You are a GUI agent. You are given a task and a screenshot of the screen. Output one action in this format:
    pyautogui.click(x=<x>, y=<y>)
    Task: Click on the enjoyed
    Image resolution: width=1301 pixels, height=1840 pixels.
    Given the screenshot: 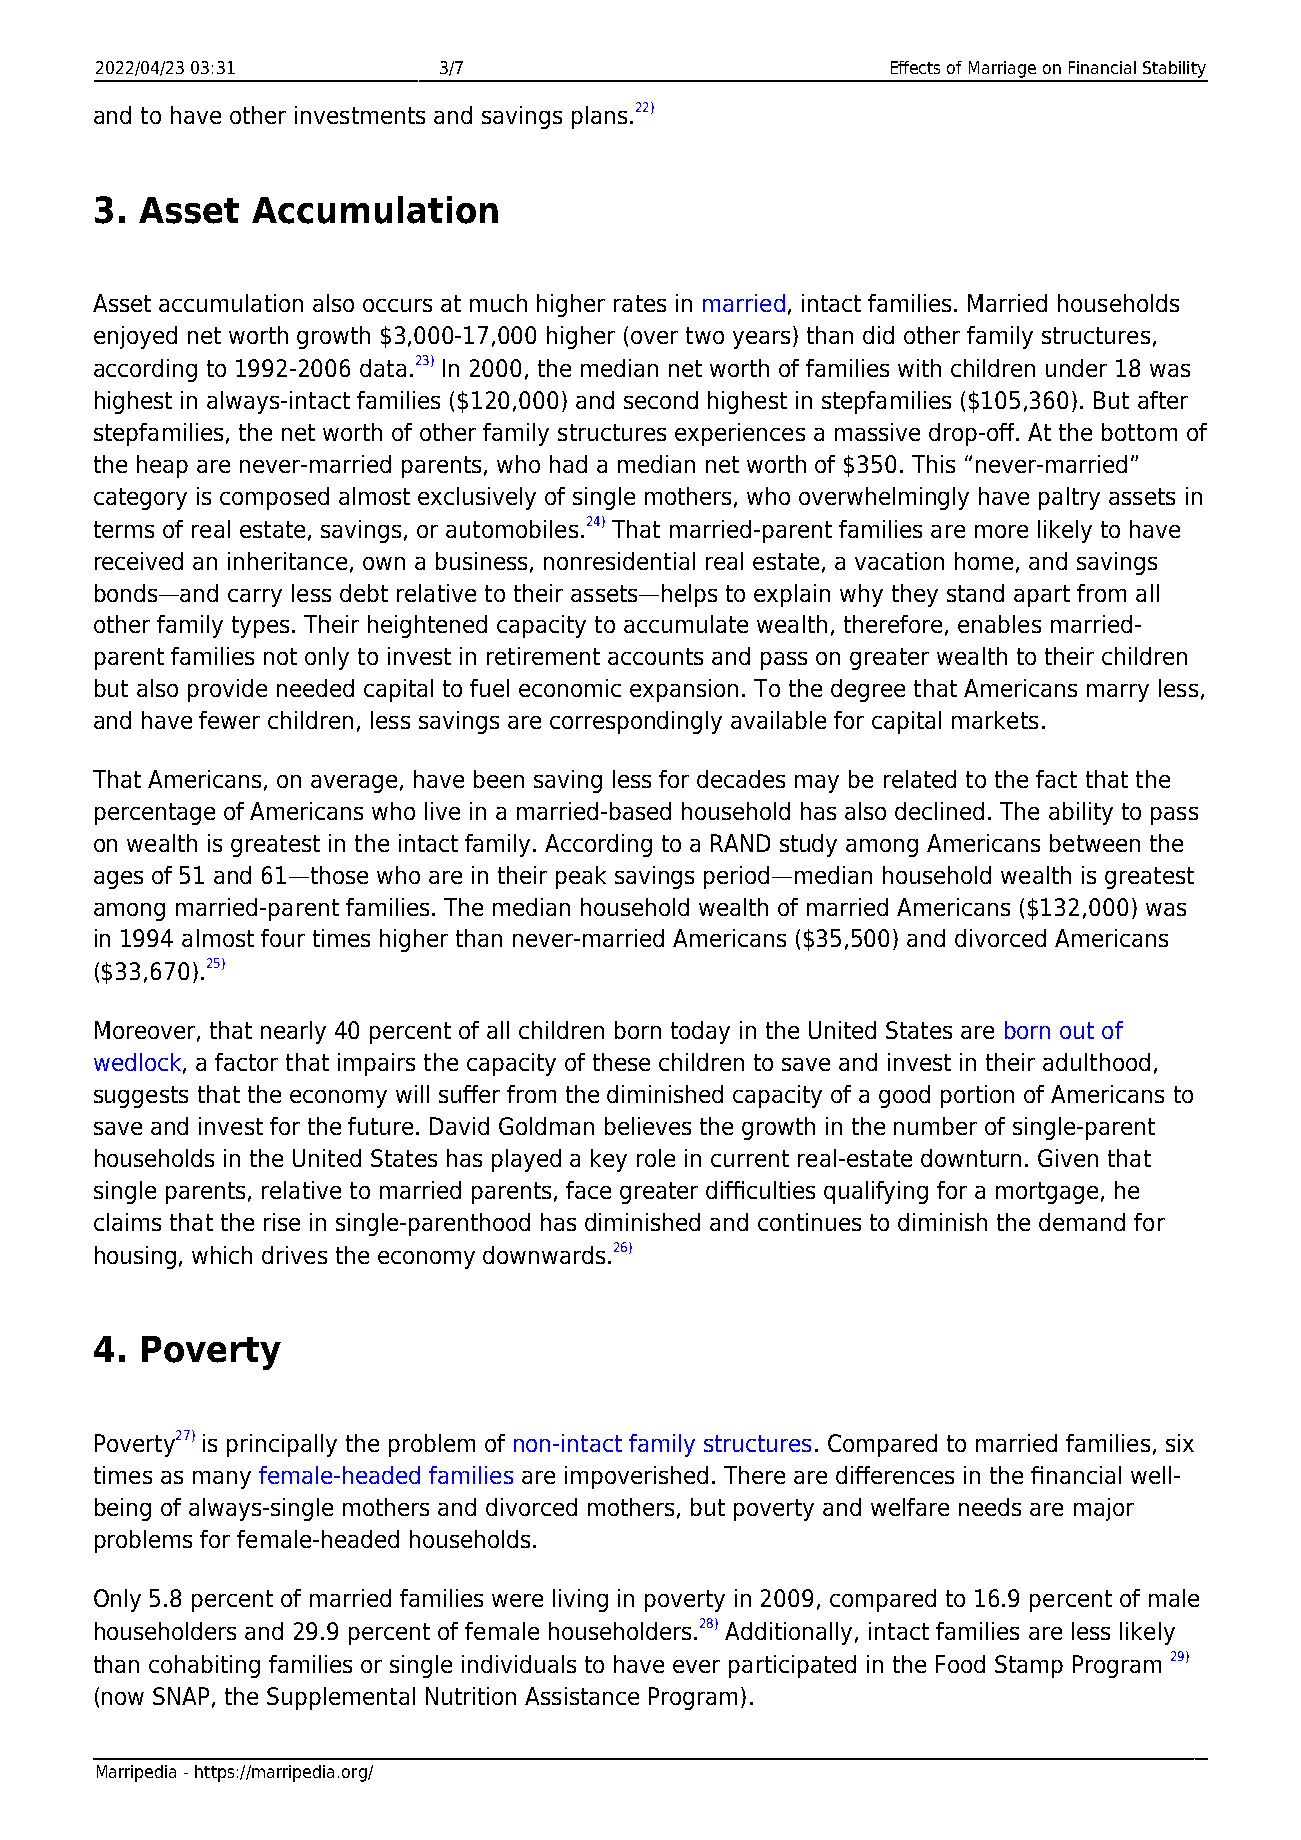 What is the action you would take?
    pyautogui.click(x=135, y=337)
